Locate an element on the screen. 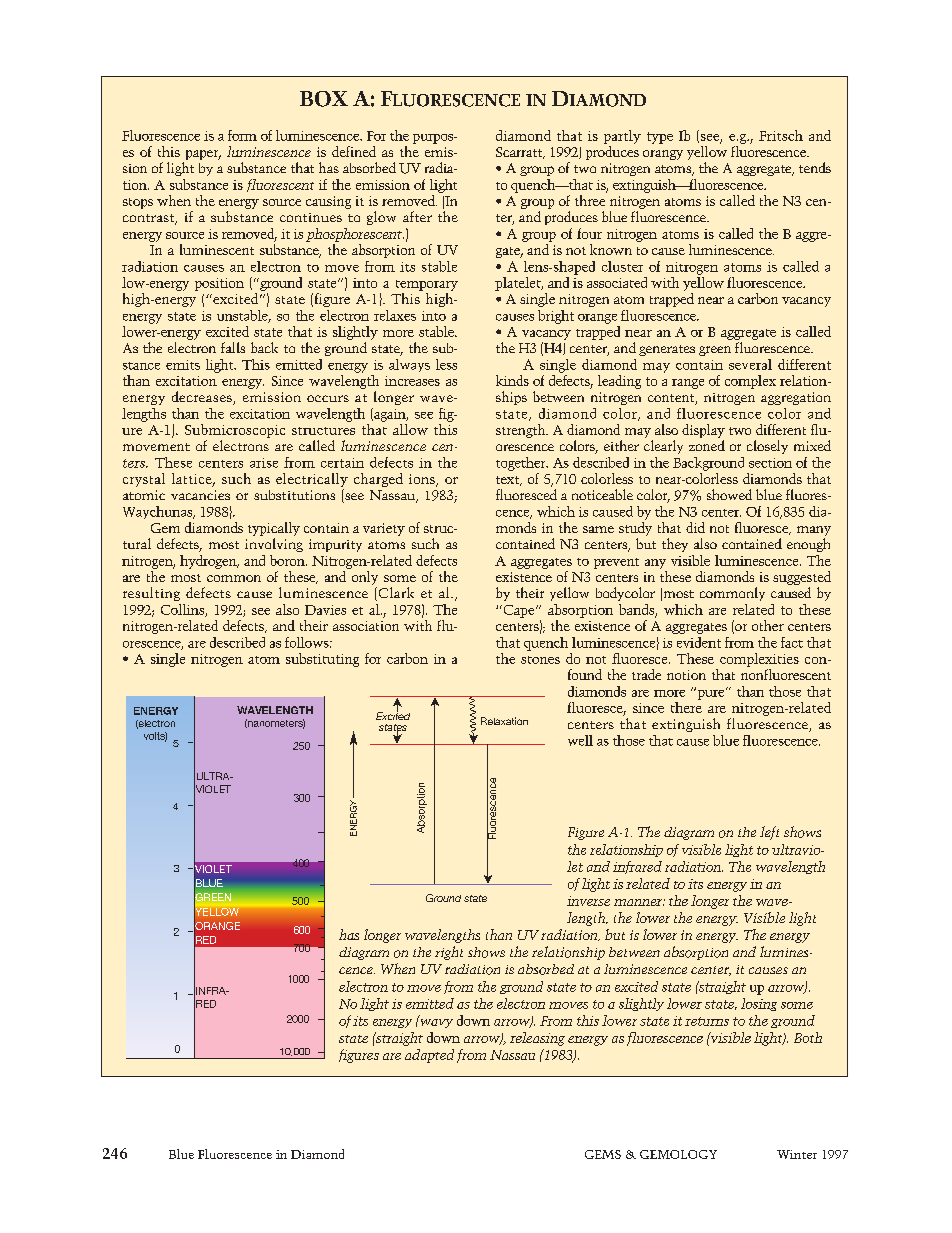  inverse is located at coordinates (588, 901).
